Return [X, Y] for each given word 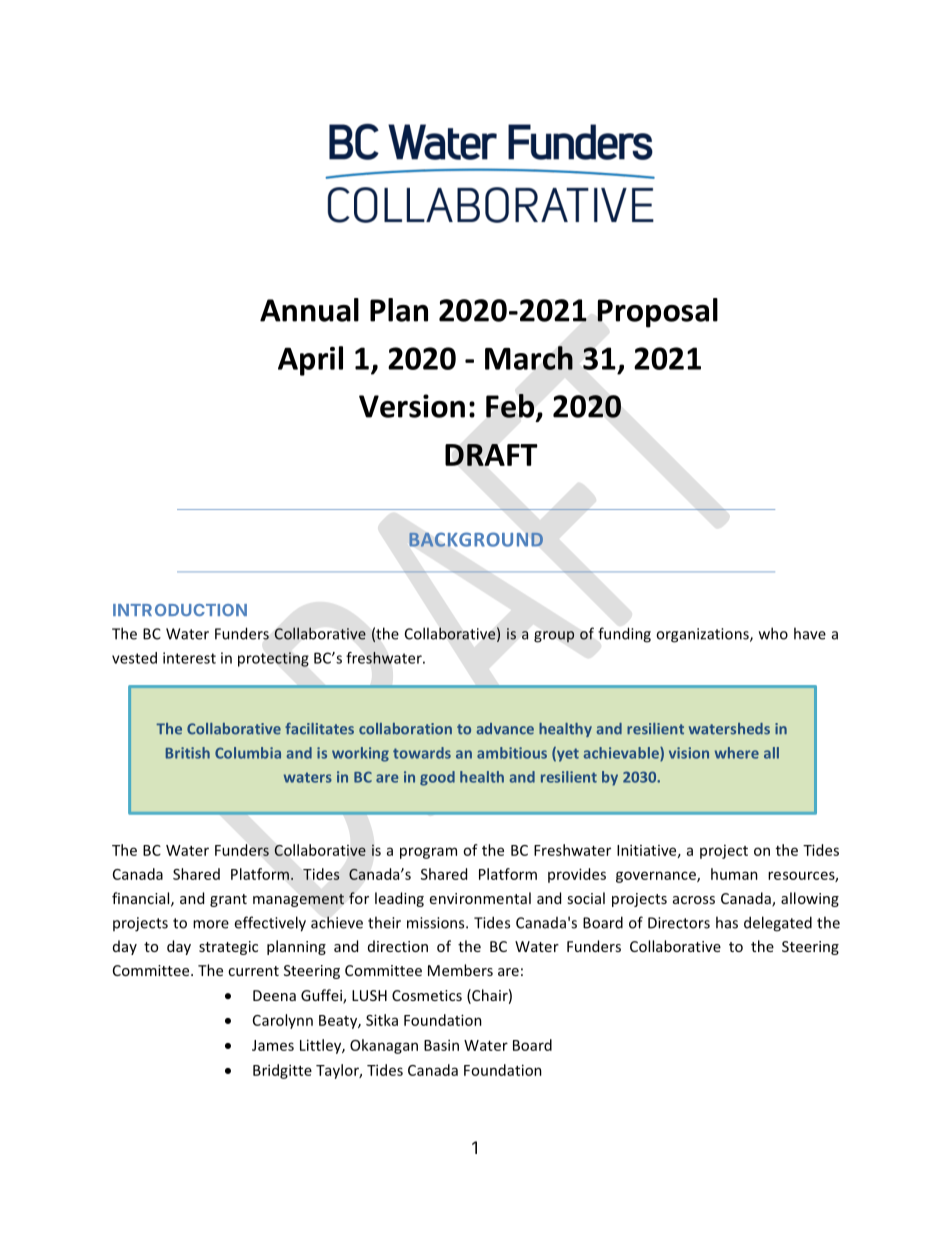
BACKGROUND [476, 539]
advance [505, 729]
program [428, 853]
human [734, 874]
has [727, 922]
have [810, 633]
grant [228, 900]
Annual [309, 310]
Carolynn [283, 1021]
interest [189, 658]
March [529, 358]
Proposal [657, 313]
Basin [441, 1045]
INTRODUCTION [180, 610]
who [773, 633]
